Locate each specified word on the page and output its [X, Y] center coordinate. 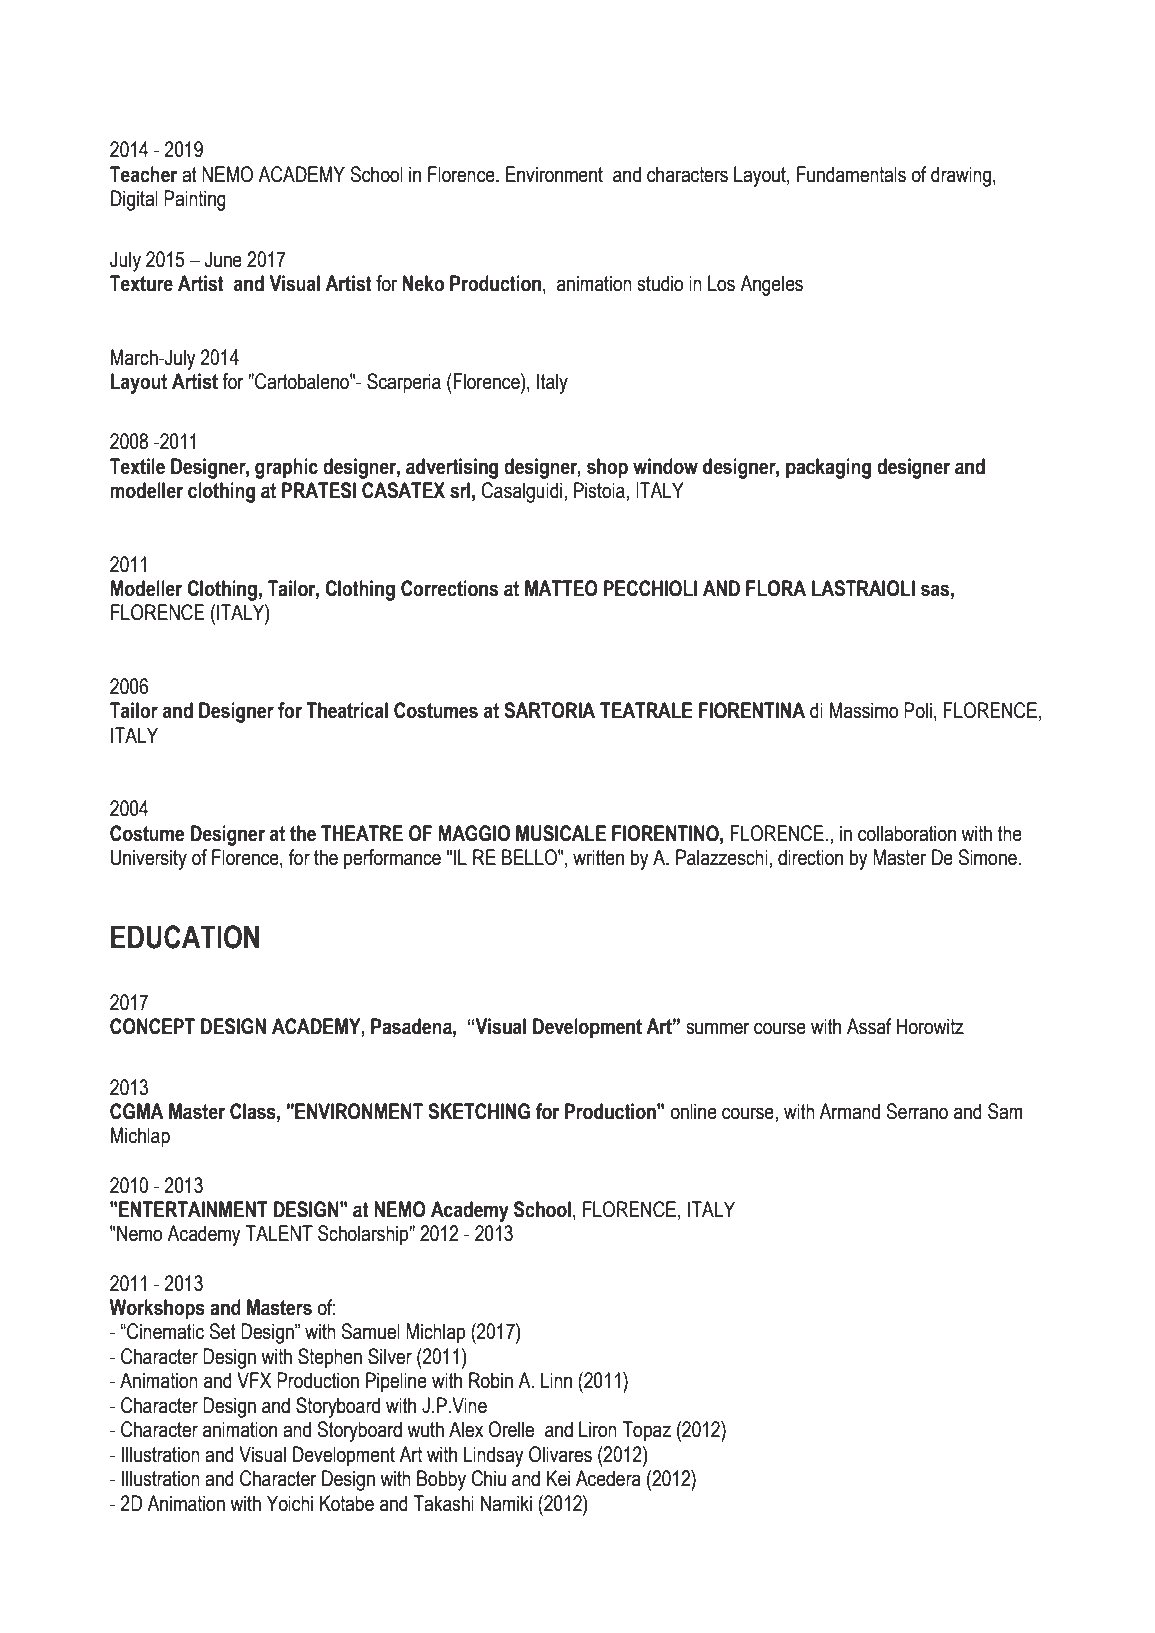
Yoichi [290, 1503]
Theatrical [347, 710]
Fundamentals [851, 174]
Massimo [864, 710]
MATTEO [561, 588]
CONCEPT [152, 1026]
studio [660, 283]
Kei [558, 1478]
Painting [195, 200]
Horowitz [930, 1026]
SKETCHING [479, 1111]
